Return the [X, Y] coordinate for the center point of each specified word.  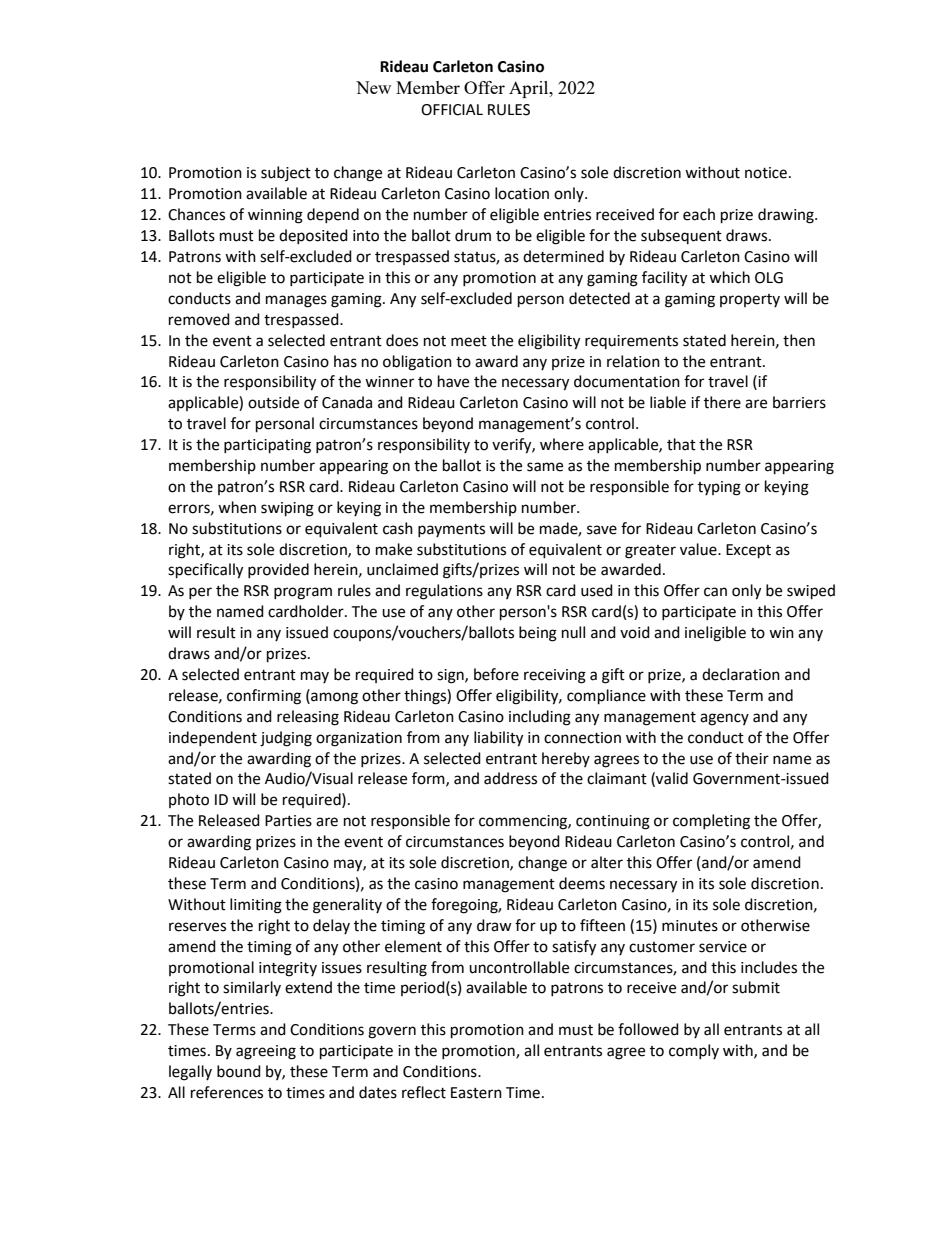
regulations [444, 592]
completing [711, 822]
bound [239, 1071]
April [530, 89]
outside [273, 402]
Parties [288, 821]
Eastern [476, 1093]
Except [748, 551]
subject [286, 173]
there [722, 402]
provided [278, 570]
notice [766, 173]
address [510, 778]
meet [469, 341]
